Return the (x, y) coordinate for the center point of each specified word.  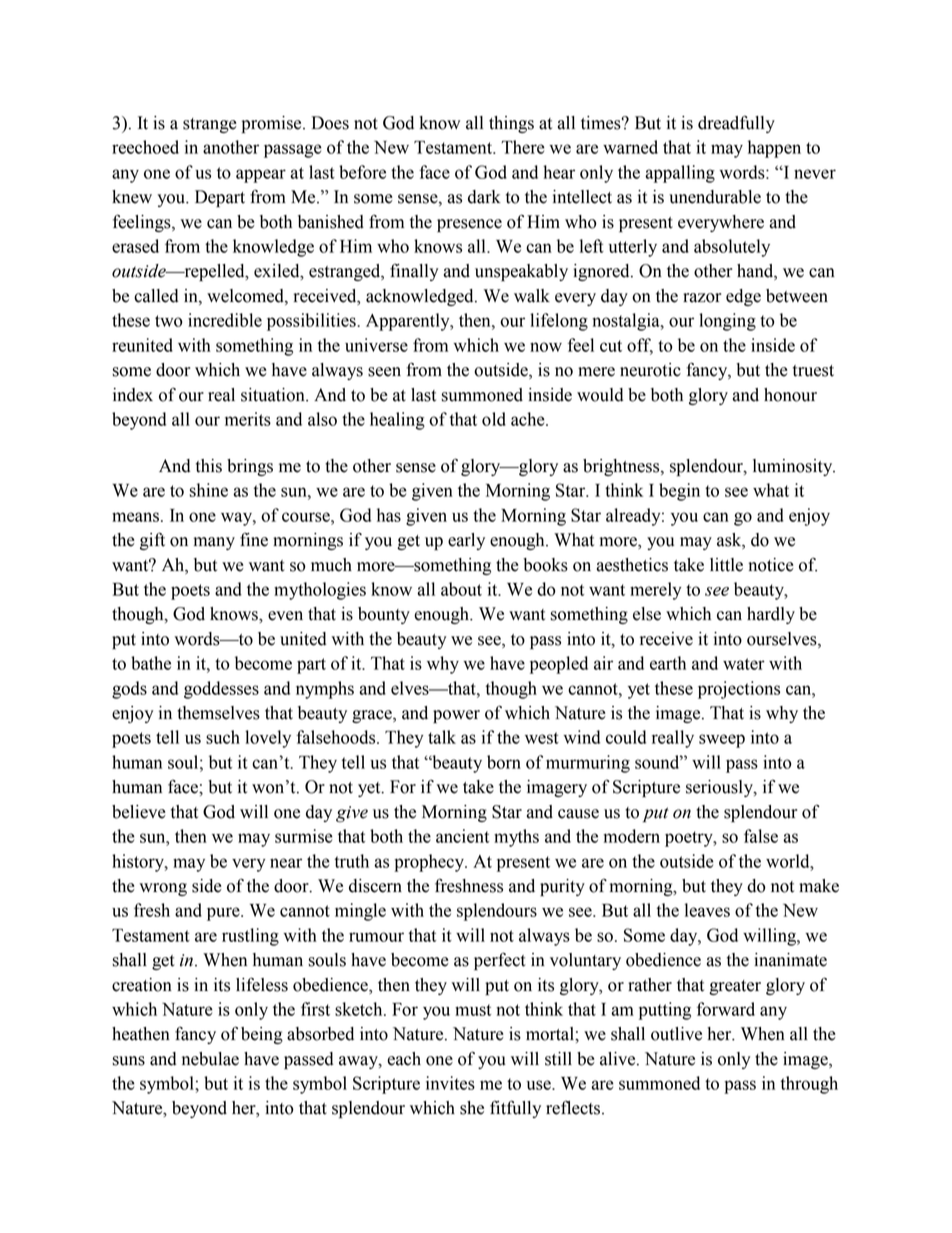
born (504, 762)
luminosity (794, 467)
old (494, 419)
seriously (720, 788)
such (223, 737)
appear (261, 176)
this (209, 466)
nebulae (210, 1059)
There (523, 147)
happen (774, 149)
